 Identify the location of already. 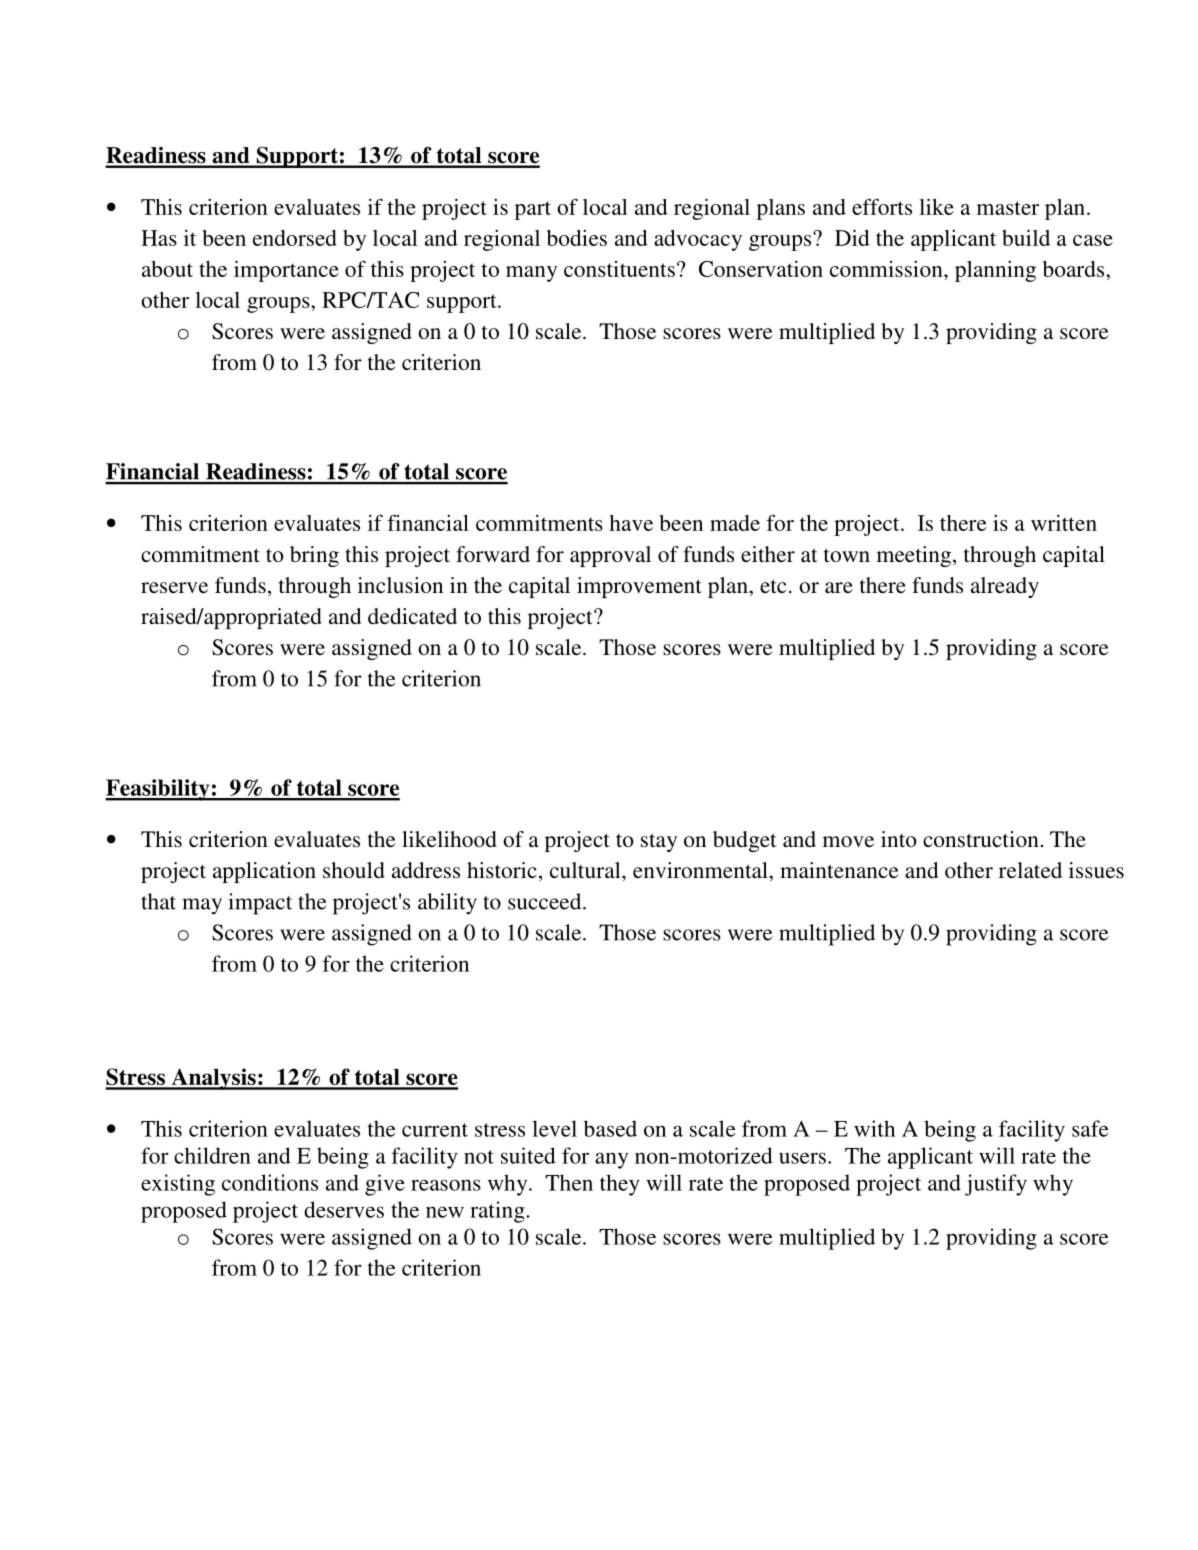
(1005, 587).
